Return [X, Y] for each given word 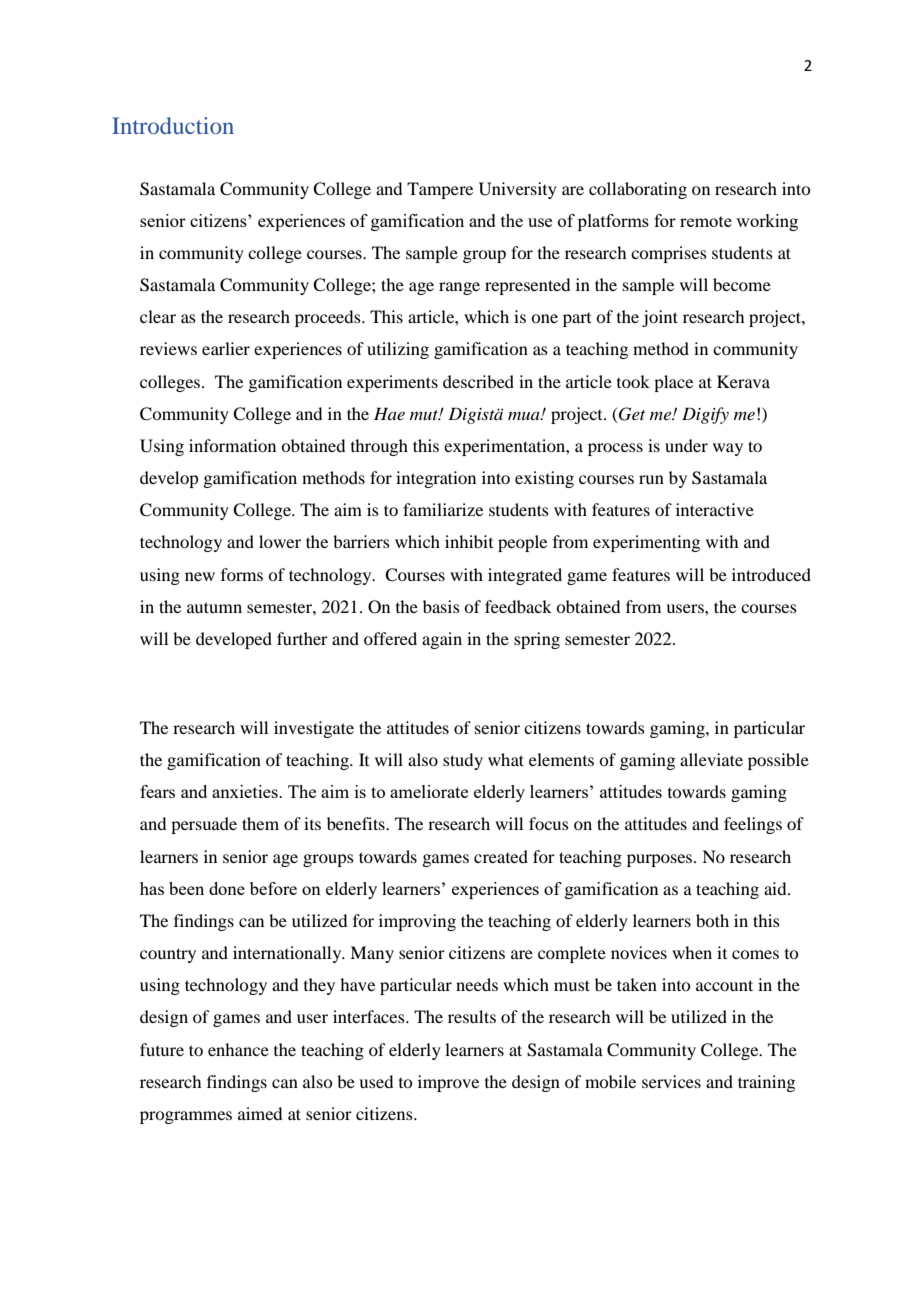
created [501, 856]
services [671, 1081]
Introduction [173, 125]
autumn [214, 607]
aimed [260, 1113]
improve [448, 1083]
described [478, 381]
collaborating [638, 190]
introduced [771, 574]
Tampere [440, 190]
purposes [661, 860]
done [227, 888]
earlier [226, 348]
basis [441, 606]
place [673, 383]
